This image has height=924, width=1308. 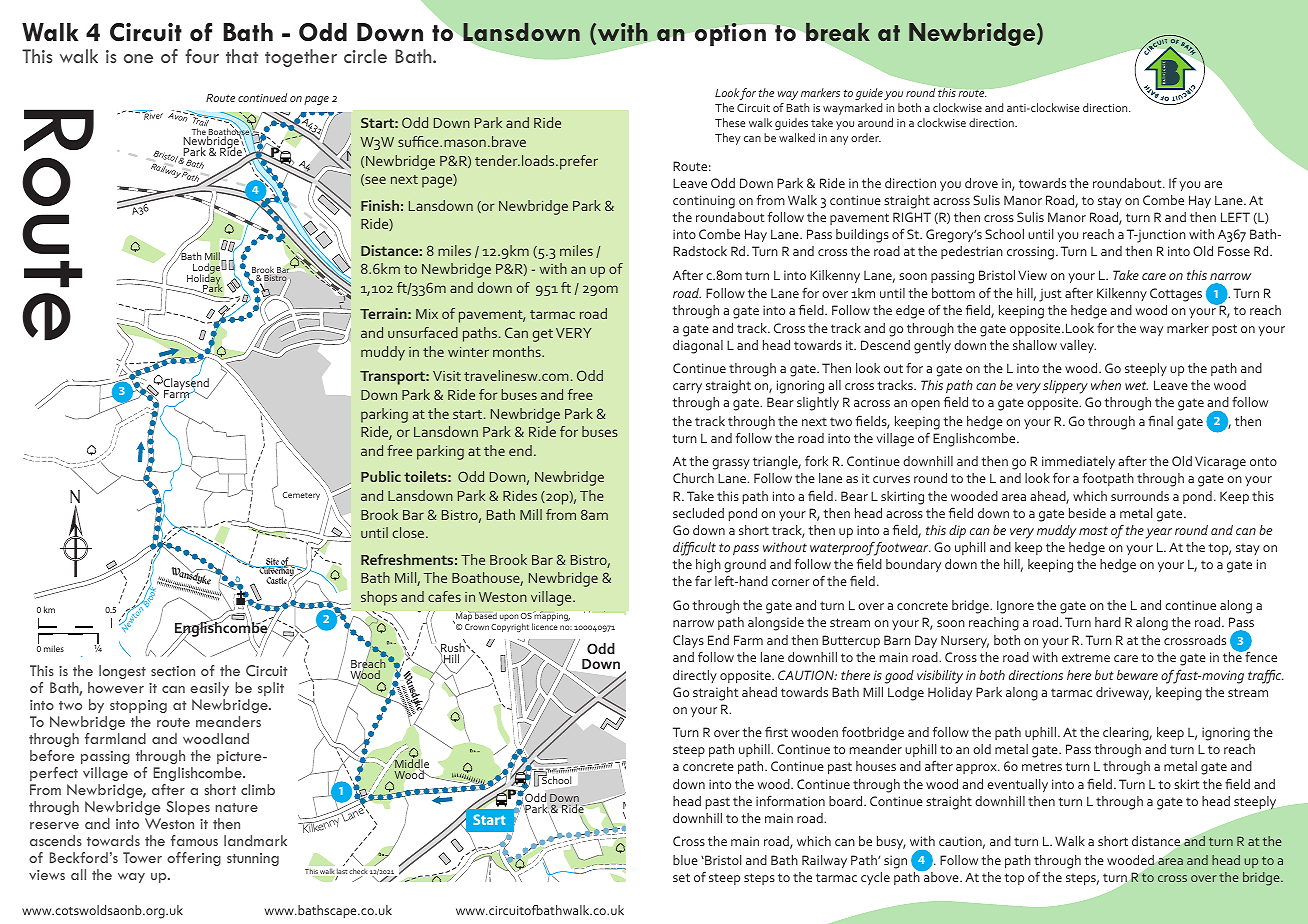 What do you see at coordinates (730, 34) in the image?
I see `option` at bounding box center [730, 34].
